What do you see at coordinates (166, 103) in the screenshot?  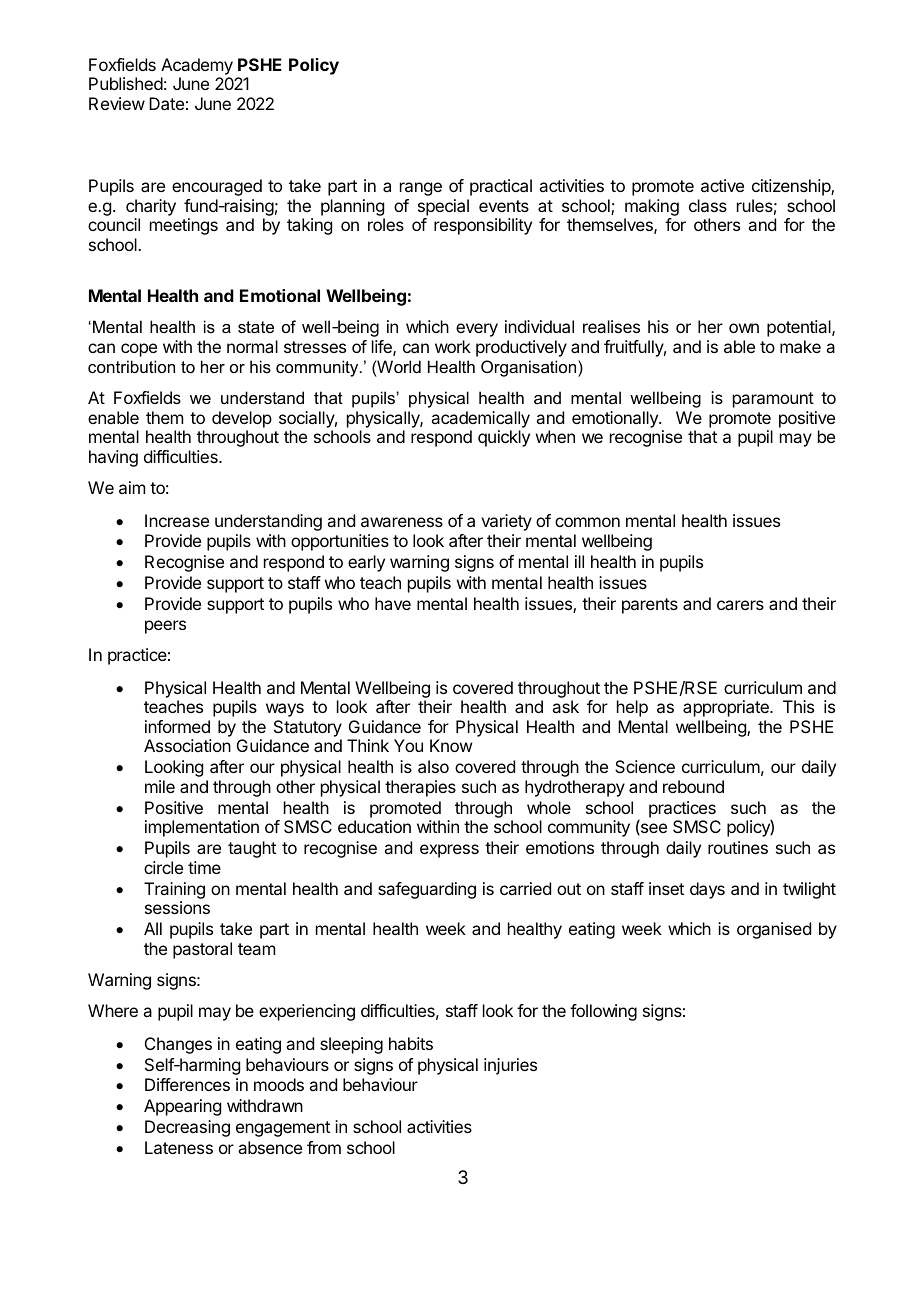 I see `Date` at bounding box center [166, 103].
